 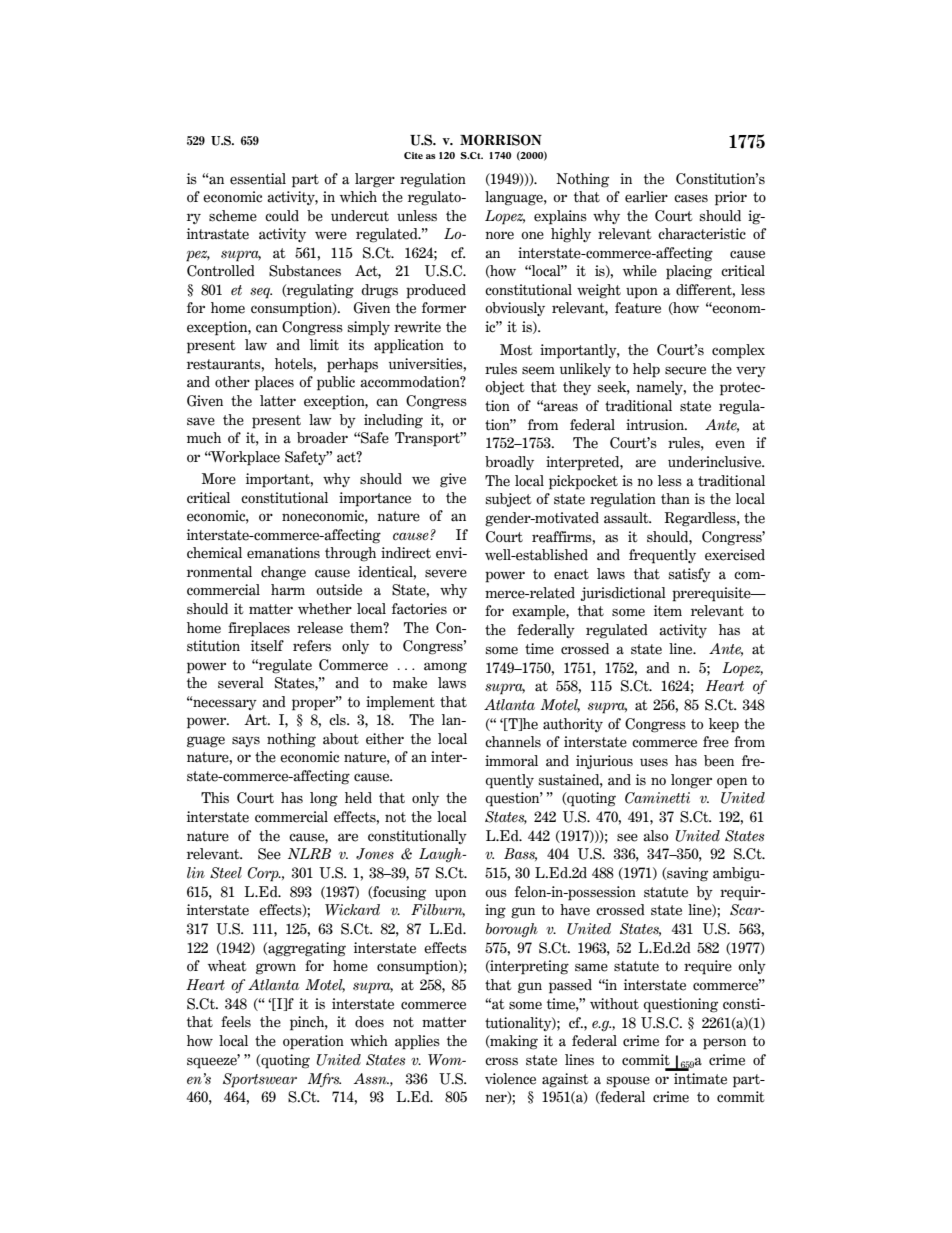 What do you see at coordinates (510, 1079) in the image?
I see `violence` at bounding box center [510, 1079].
